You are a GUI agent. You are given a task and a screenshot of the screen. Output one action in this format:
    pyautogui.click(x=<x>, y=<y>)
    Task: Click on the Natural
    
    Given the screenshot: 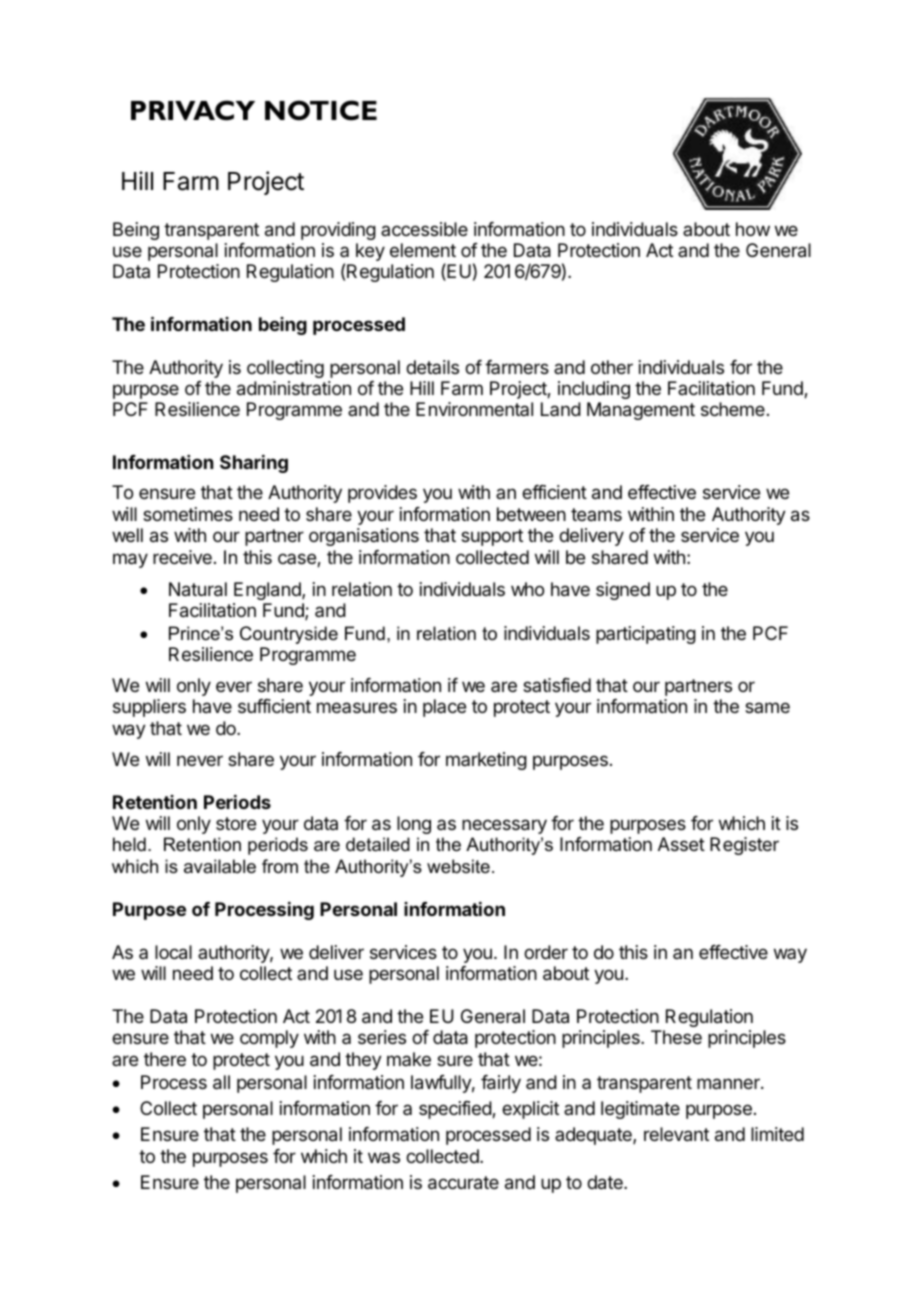 What is the action you would take?
    pyautogui.click(x=198, y=589)
